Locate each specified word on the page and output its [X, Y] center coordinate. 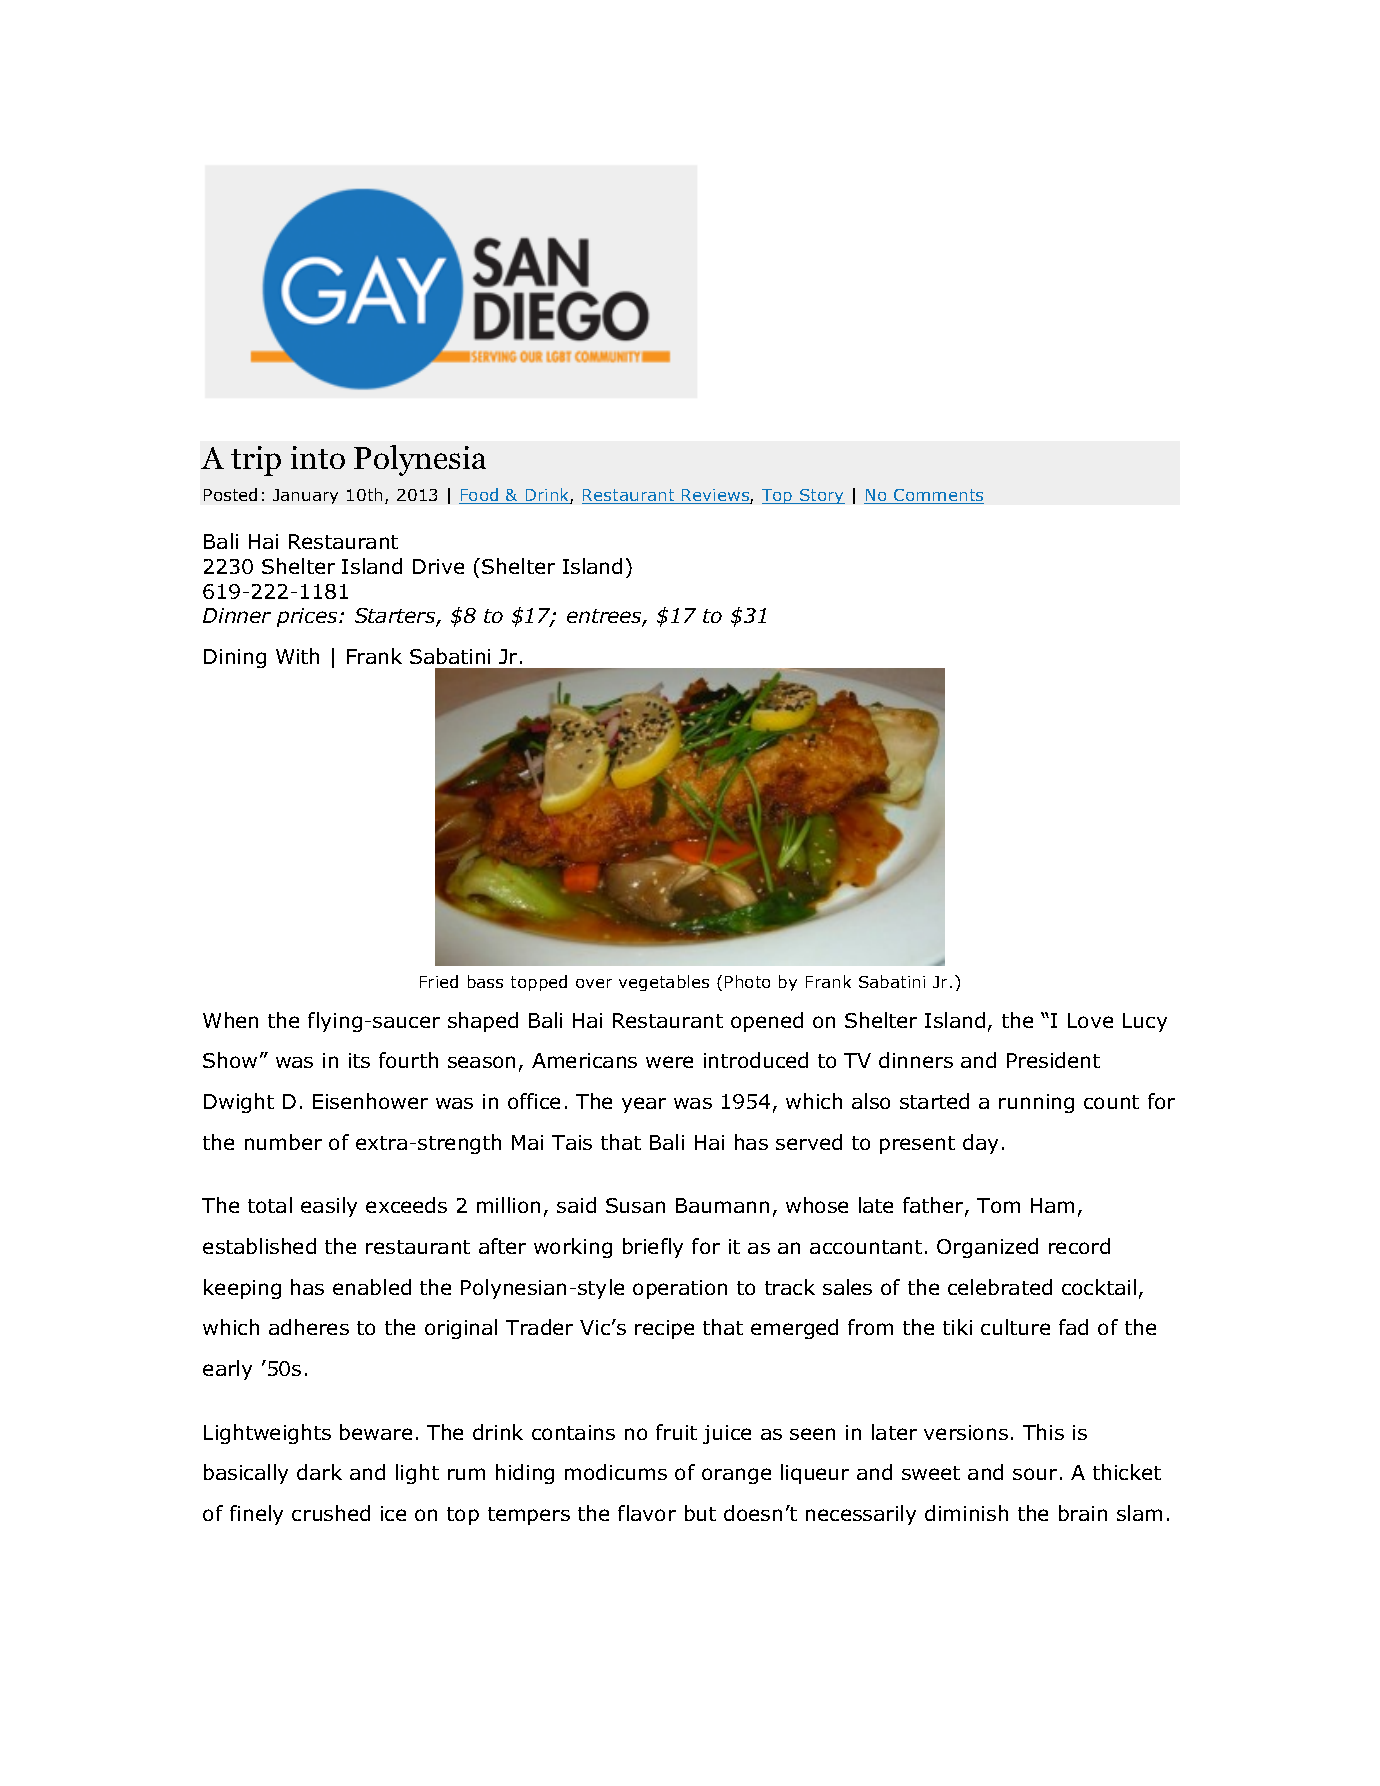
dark [319, 1472]
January [305, 496]
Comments [938, 496]
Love [1090, 1020]
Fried [439, 981]
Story [821, 496]
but [700, 1513]
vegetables [664, 983]
